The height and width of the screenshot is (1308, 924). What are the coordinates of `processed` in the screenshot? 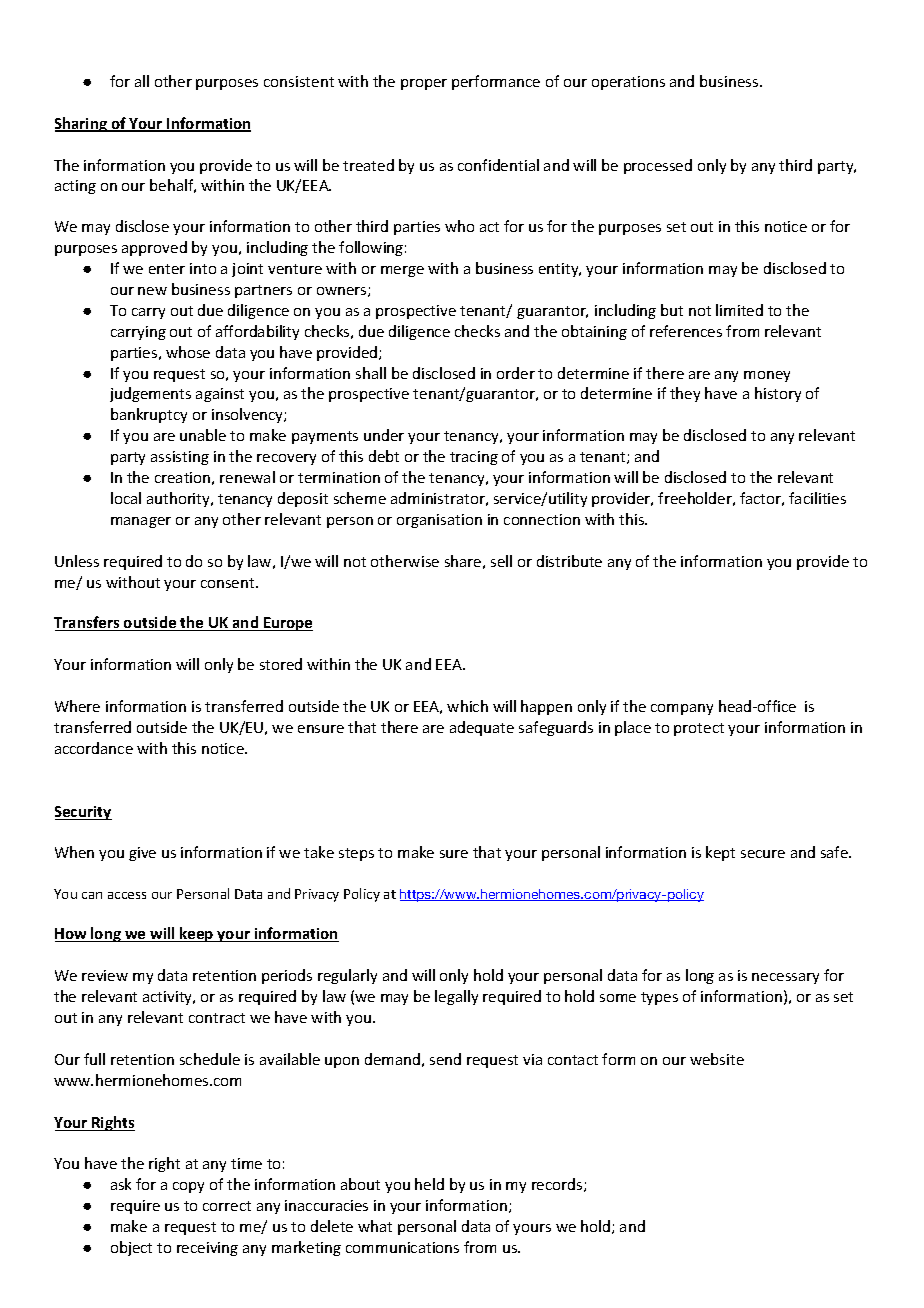 It's located at (658, 166).
